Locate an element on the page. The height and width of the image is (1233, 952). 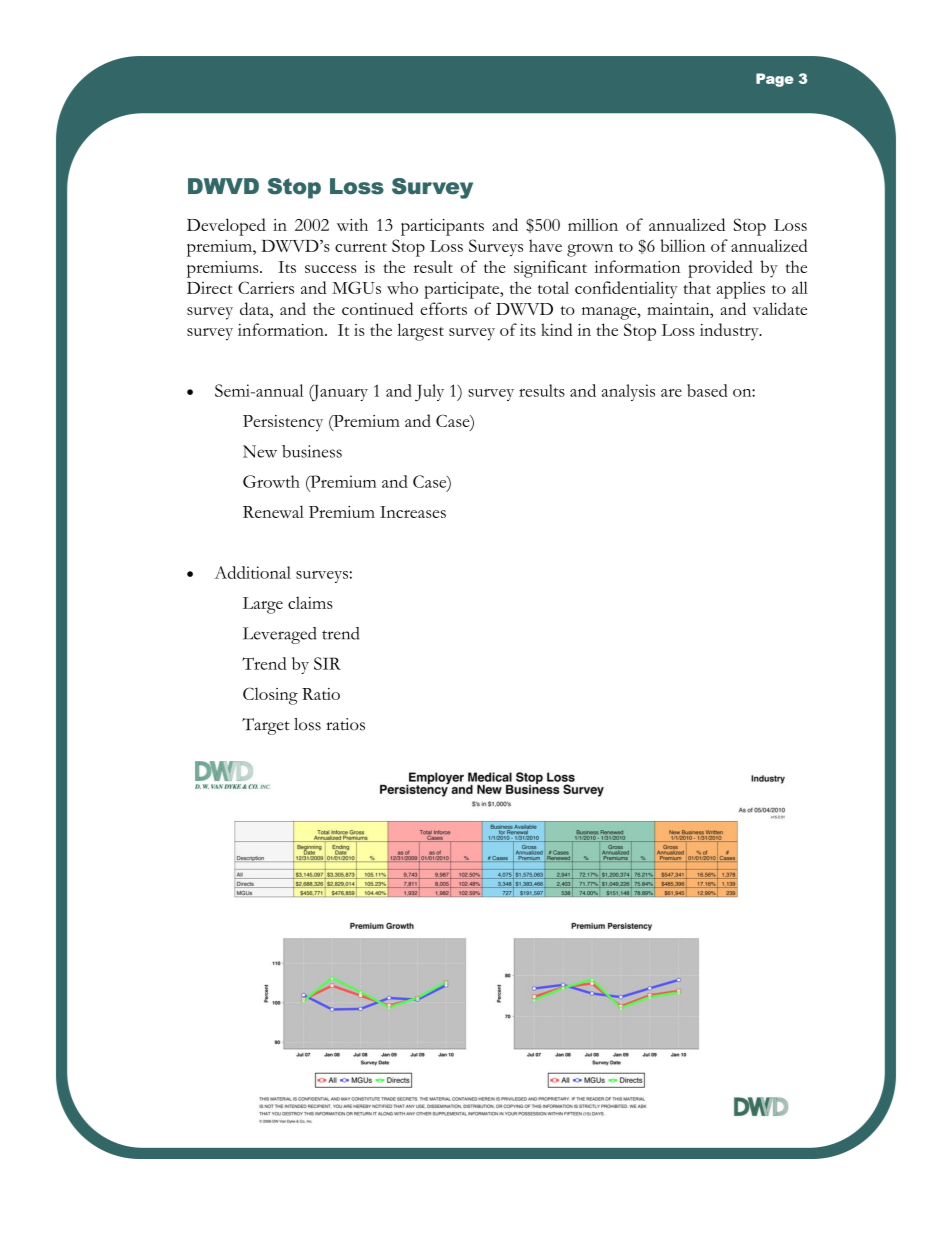
Growth is located at coordinates (271, 481).
